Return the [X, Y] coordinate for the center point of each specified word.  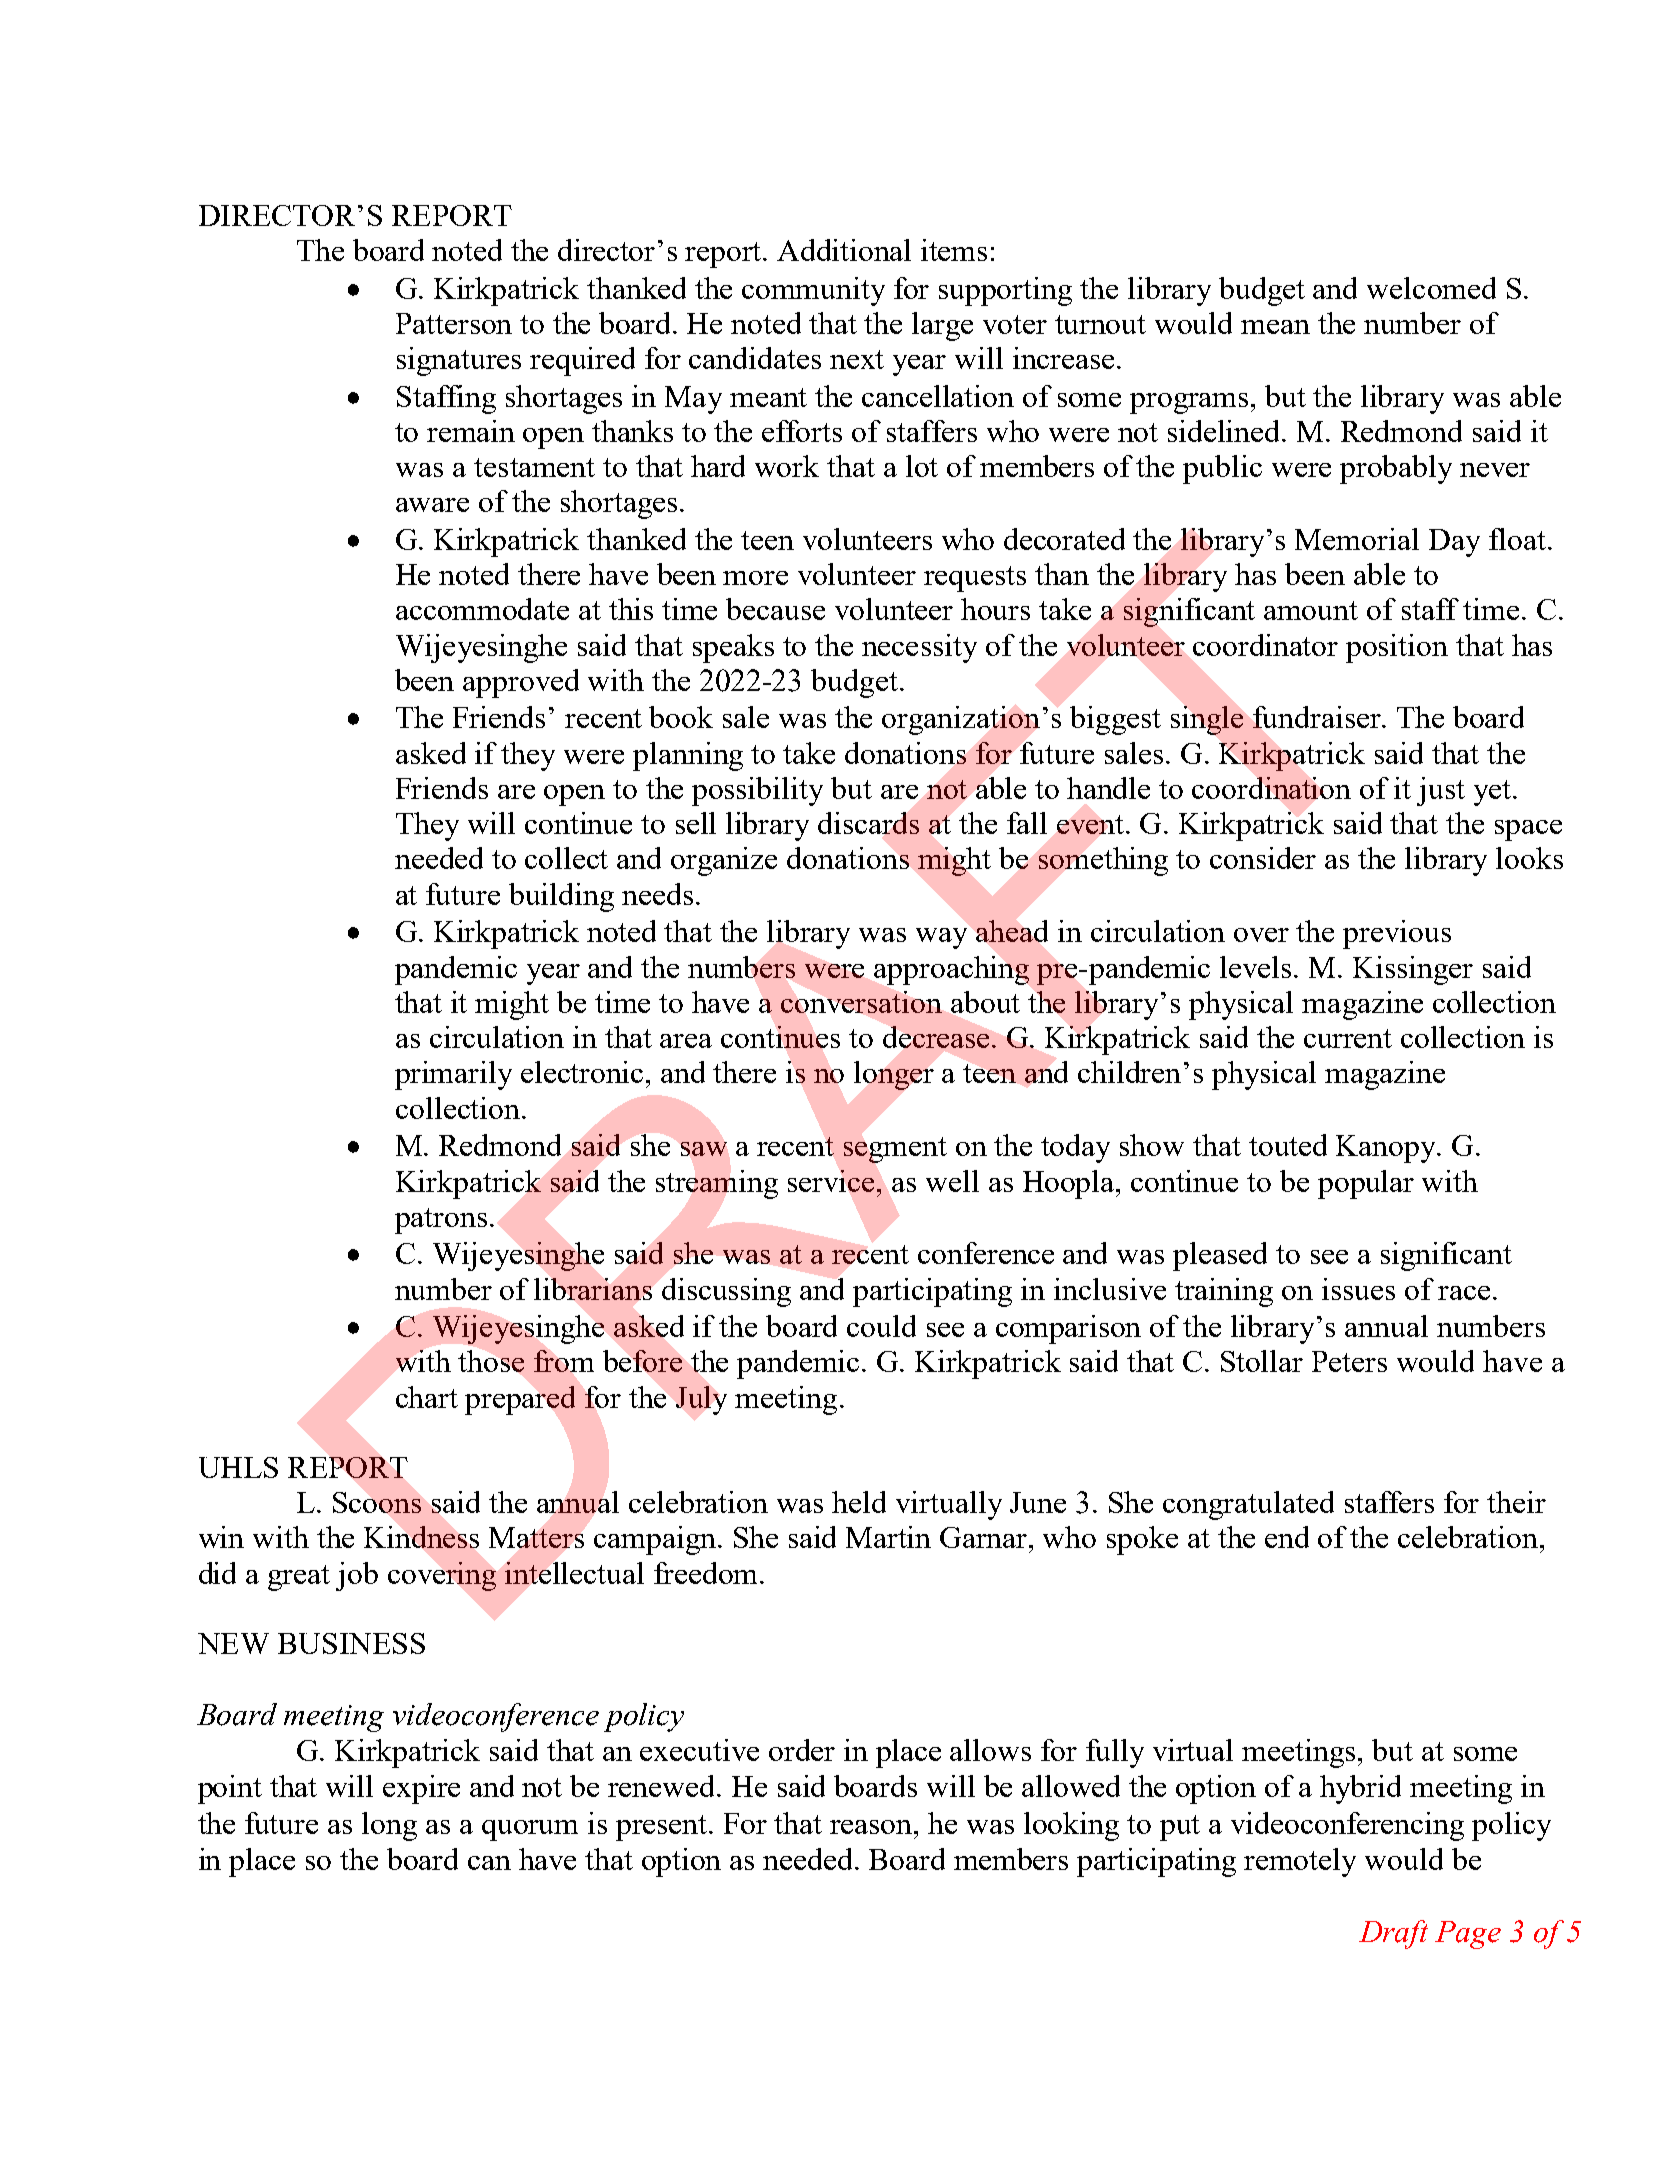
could [881, 1326]
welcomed [1431, 288]
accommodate [482, 609]
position [1397, 648]
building [561, 897]
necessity [919, 648]
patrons [441, 1221]
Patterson [454, 323]
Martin [888, 1537]
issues [1358, 1289]
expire [421, 1789]
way [941, 938]
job [357, 1576]
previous [1397, 934]
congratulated [1248, 1505]
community [813, 291]
